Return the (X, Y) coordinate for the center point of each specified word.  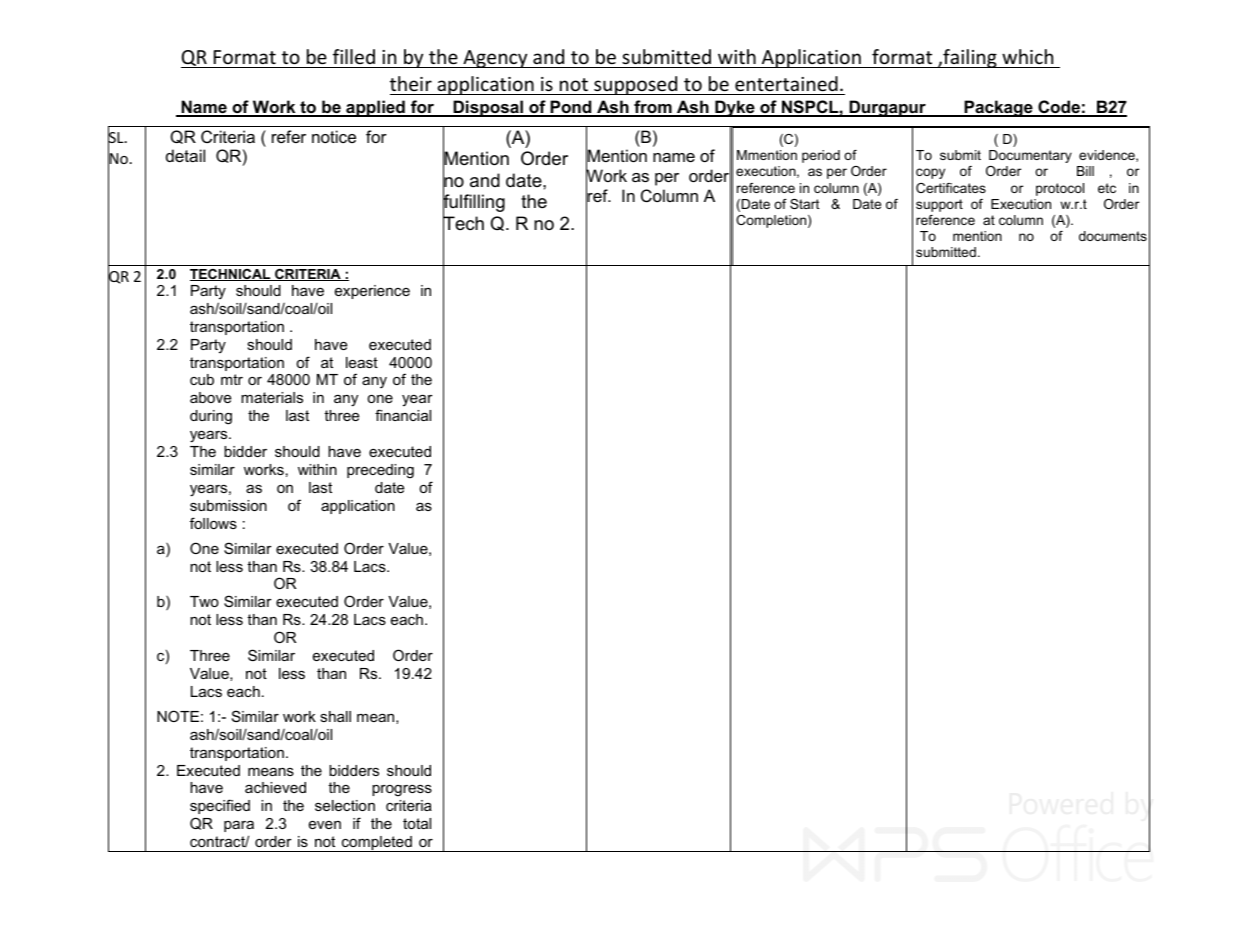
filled (354, 56)
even (325, 825)
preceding (380, 471)
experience (372, 292)
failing (970, 58)
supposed (636, 85)
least (362, 362)
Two (204, 601)
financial (403, 415)
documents (1113, 236)
